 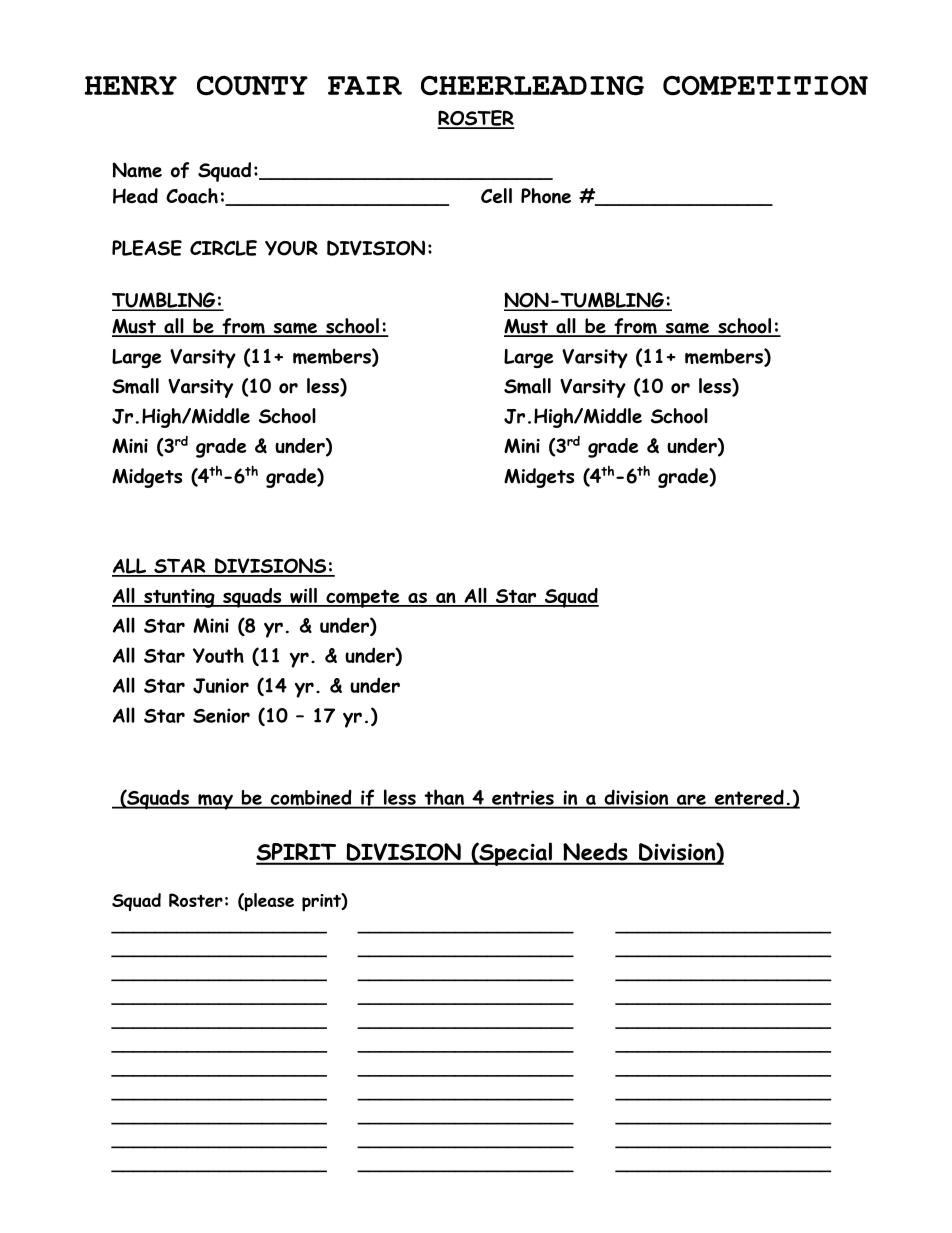 What do you see at coordinates (223, 248) in the screenshot?
I see `CIRCLE` at bounding box center [223, 248].
